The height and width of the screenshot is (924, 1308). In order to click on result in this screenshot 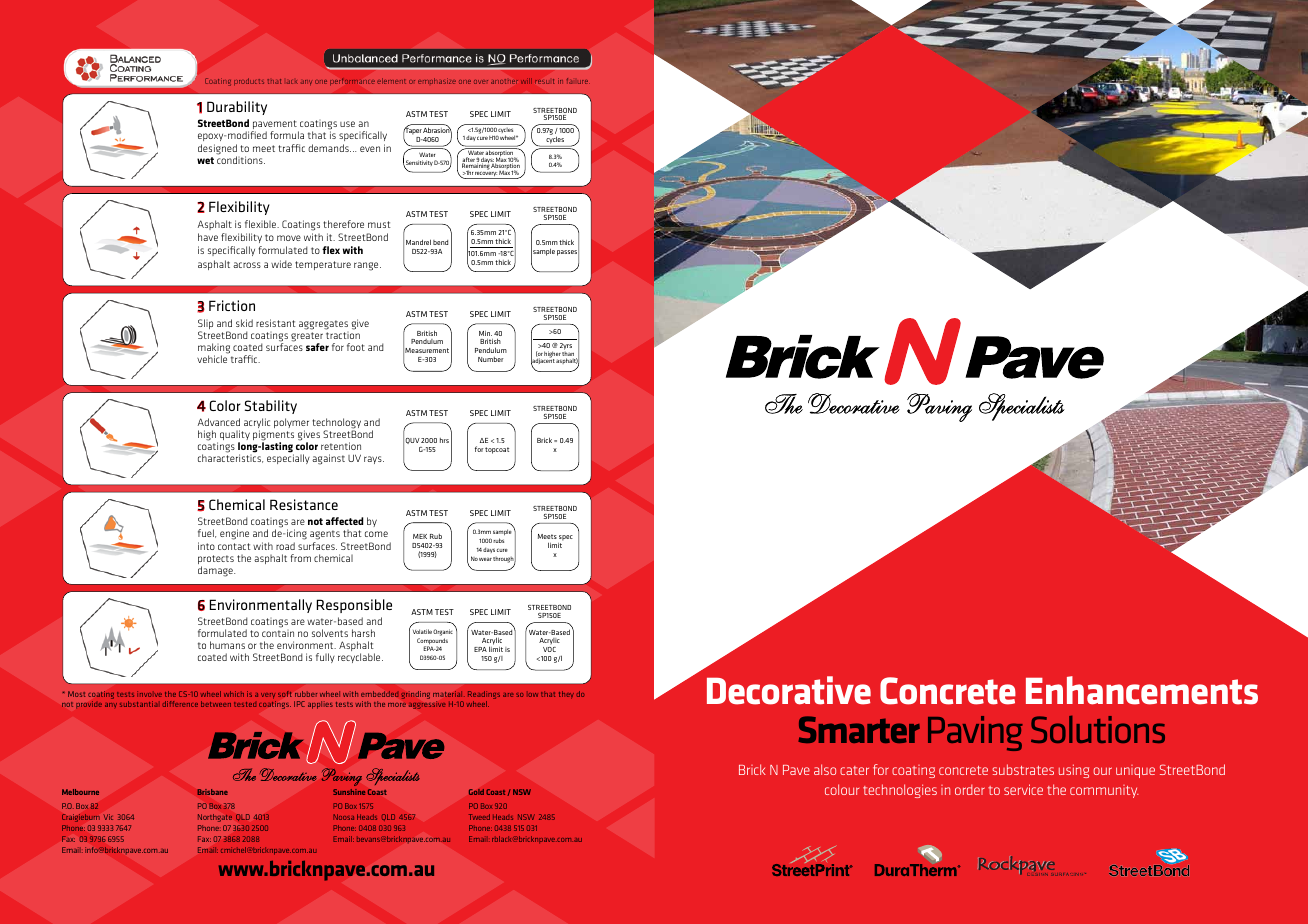, I will do `click(544, 81)`.
